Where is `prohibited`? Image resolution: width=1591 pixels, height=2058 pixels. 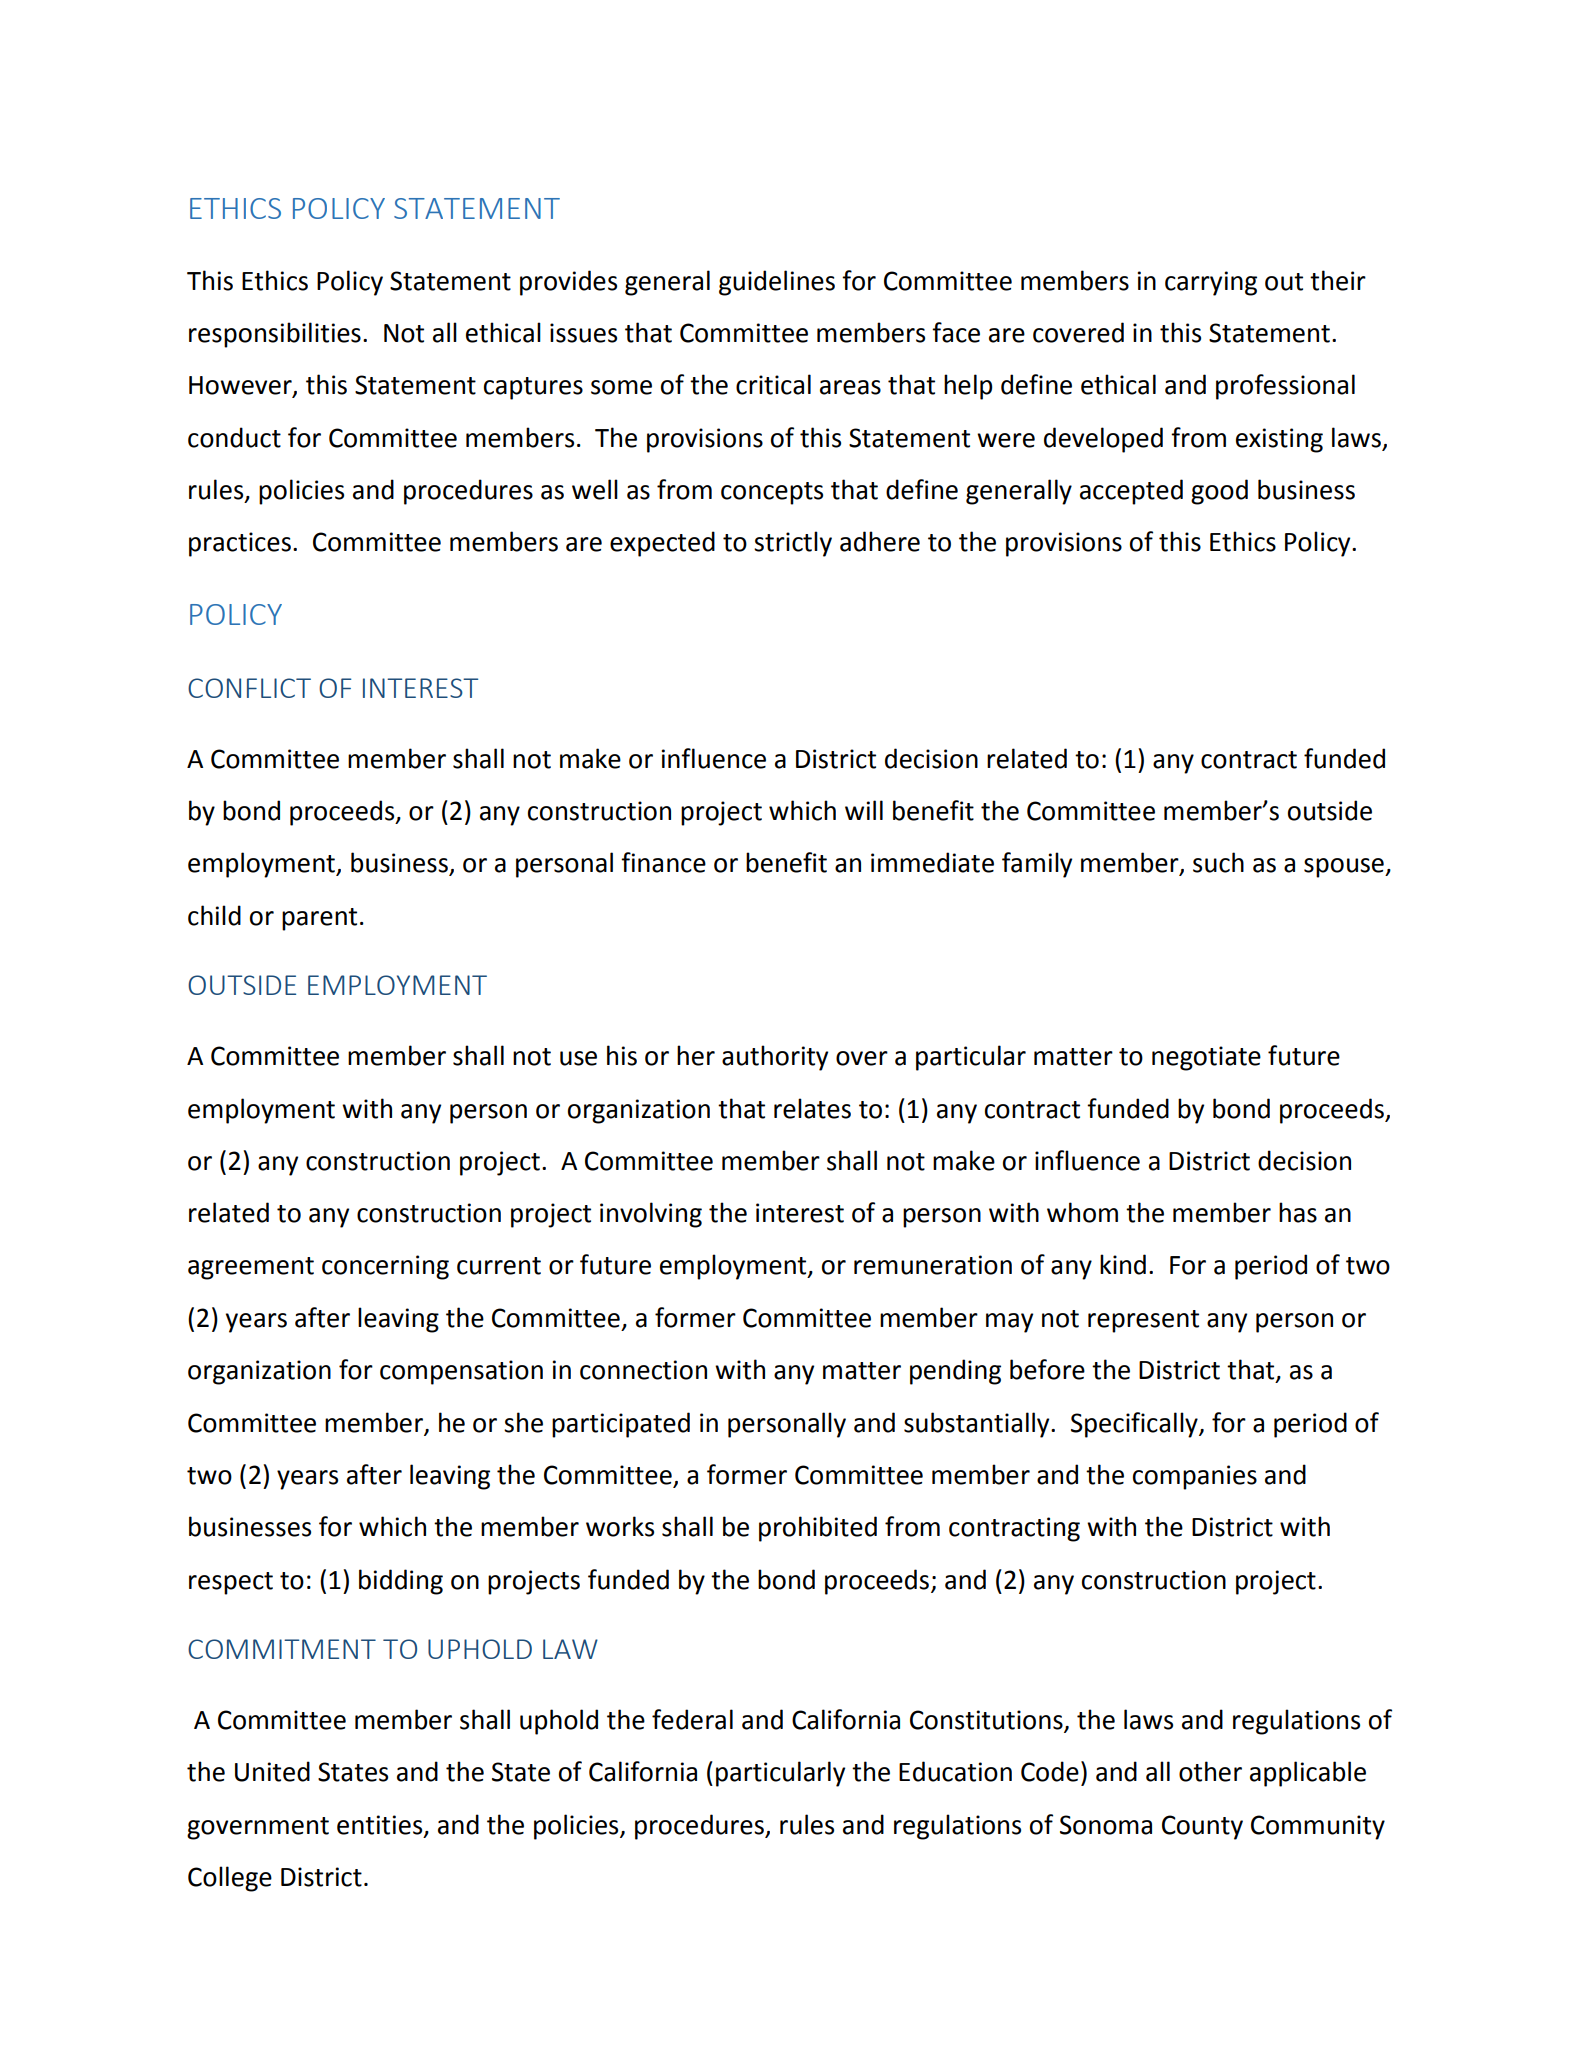
prohibited is located at coordinates (818, 1529).
